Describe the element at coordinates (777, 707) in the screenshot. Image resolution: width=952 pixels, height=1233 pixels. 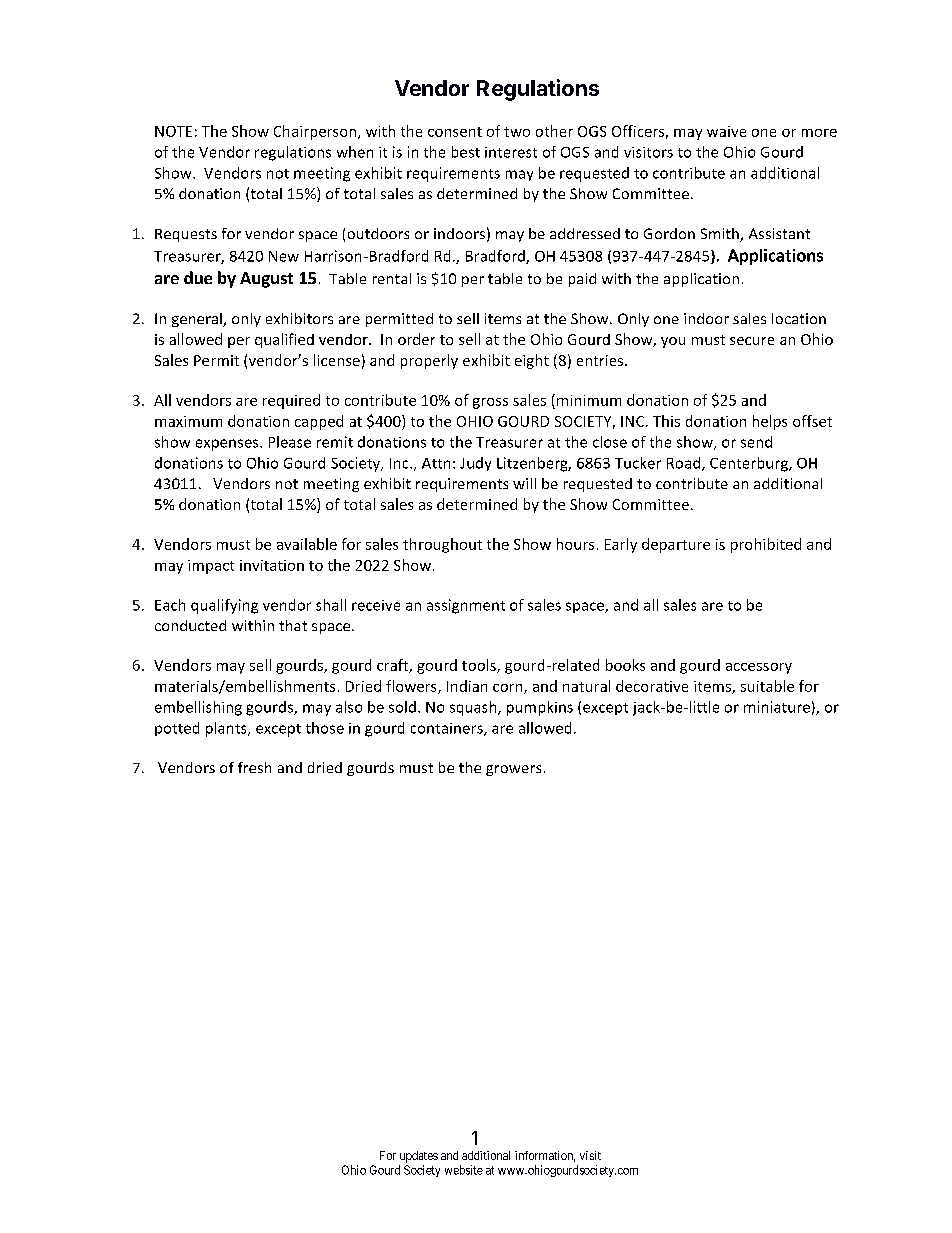
I see `miniature` at that location.
